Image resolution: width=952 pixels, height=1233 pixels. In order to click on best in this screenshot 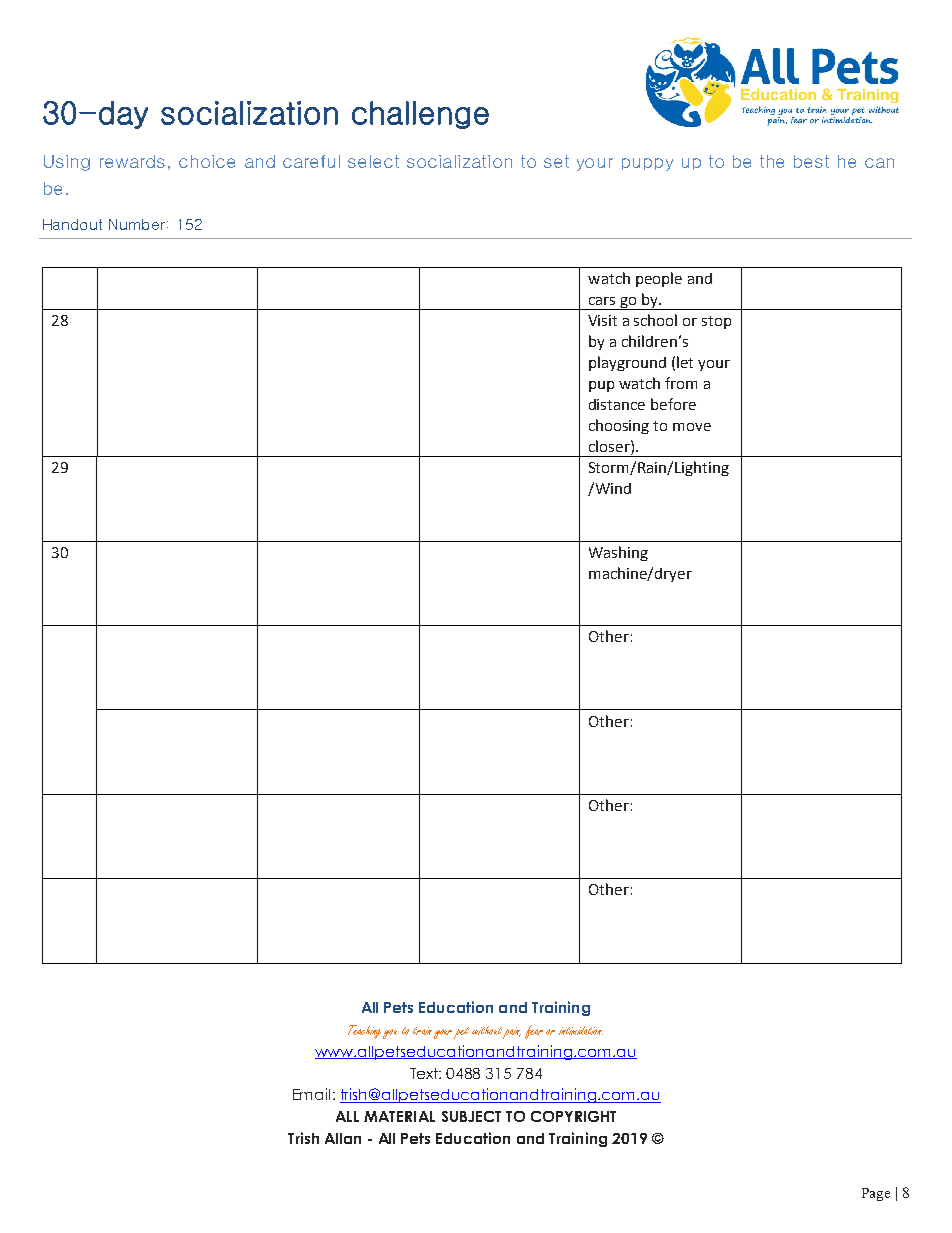, I will do `click(811, 161)`.
